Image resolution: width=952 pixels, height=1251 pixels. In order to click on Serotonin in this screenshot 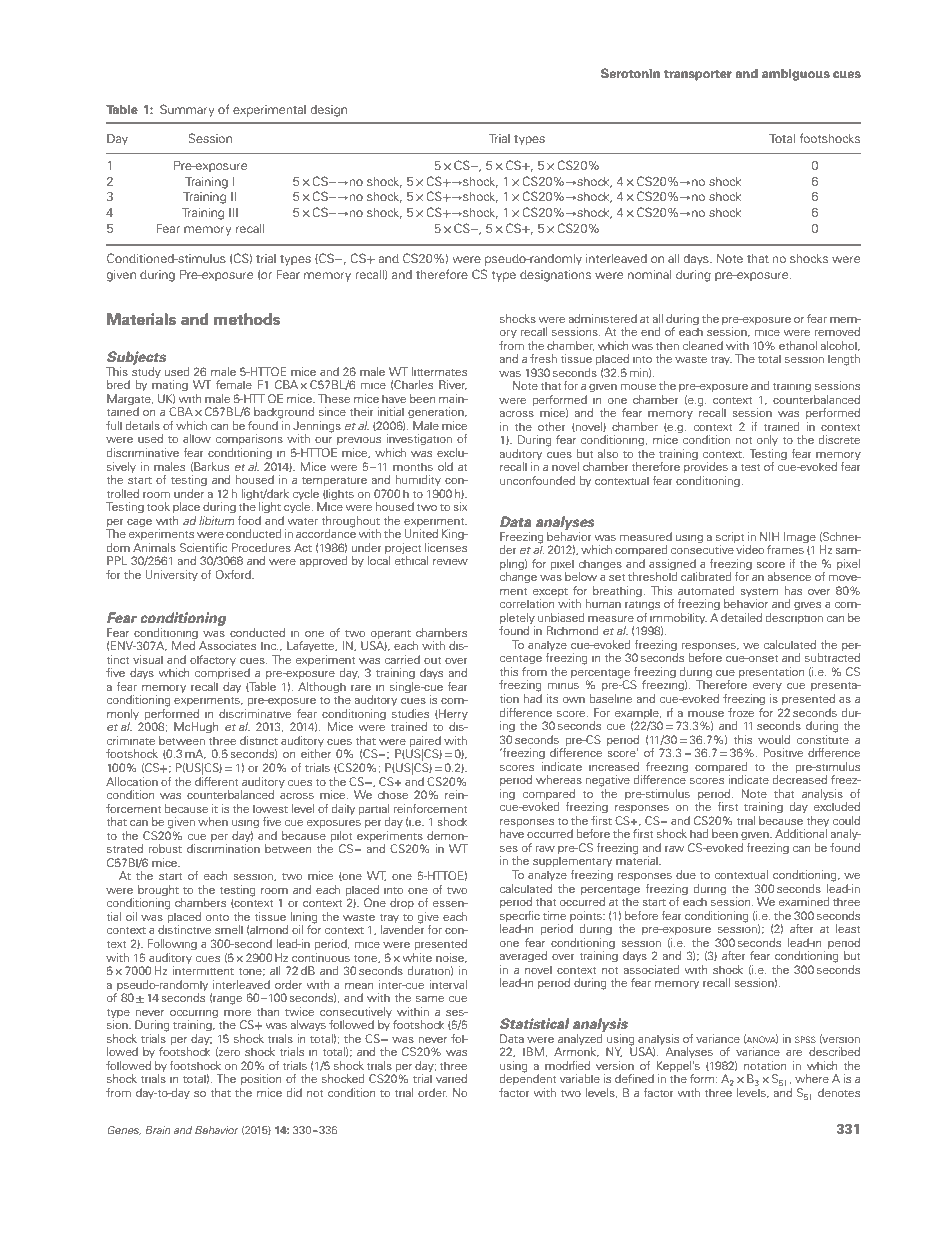, I will do `click(630, 73)`.
